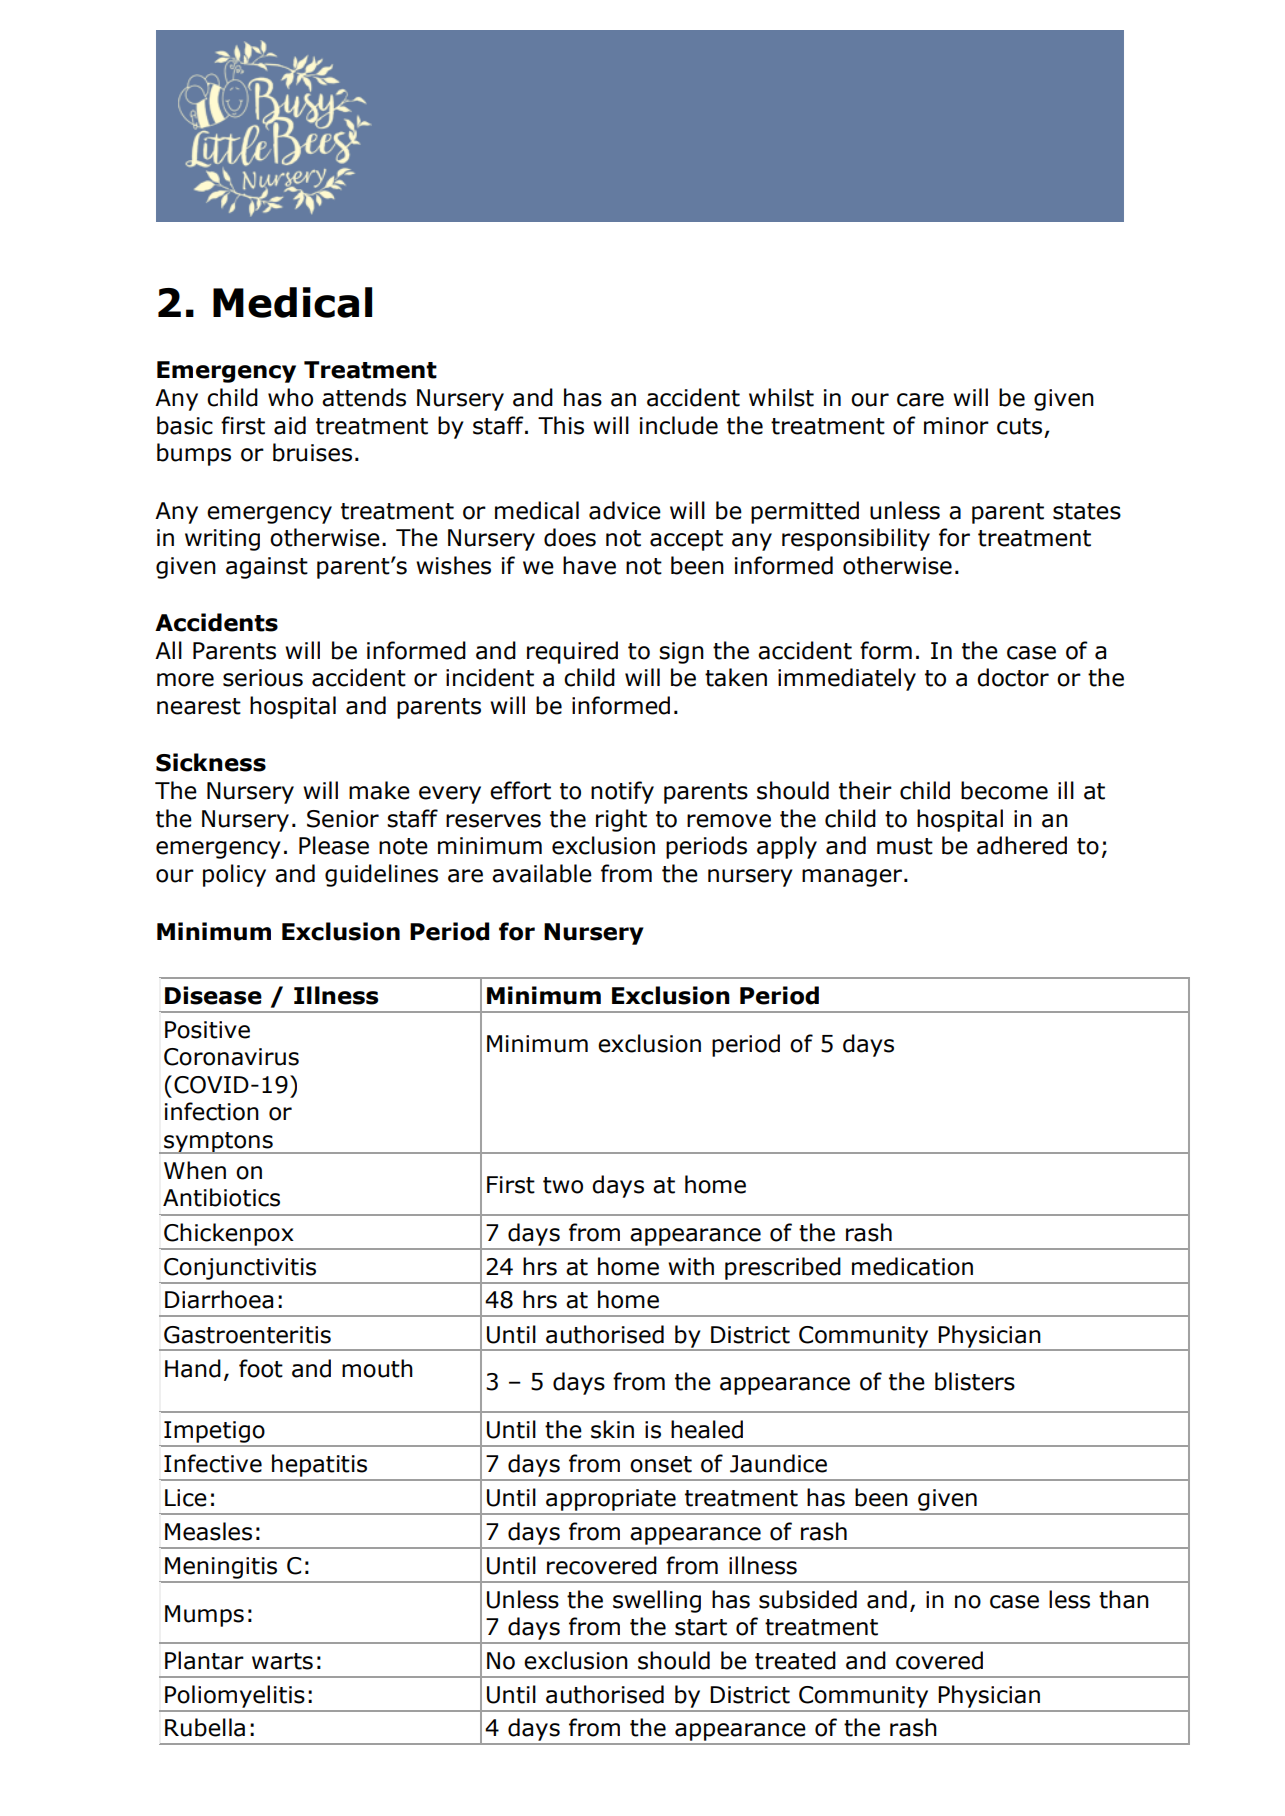  Describe the element at coordinates (1004, 790) in the screenshot. I see `become` at that location.
